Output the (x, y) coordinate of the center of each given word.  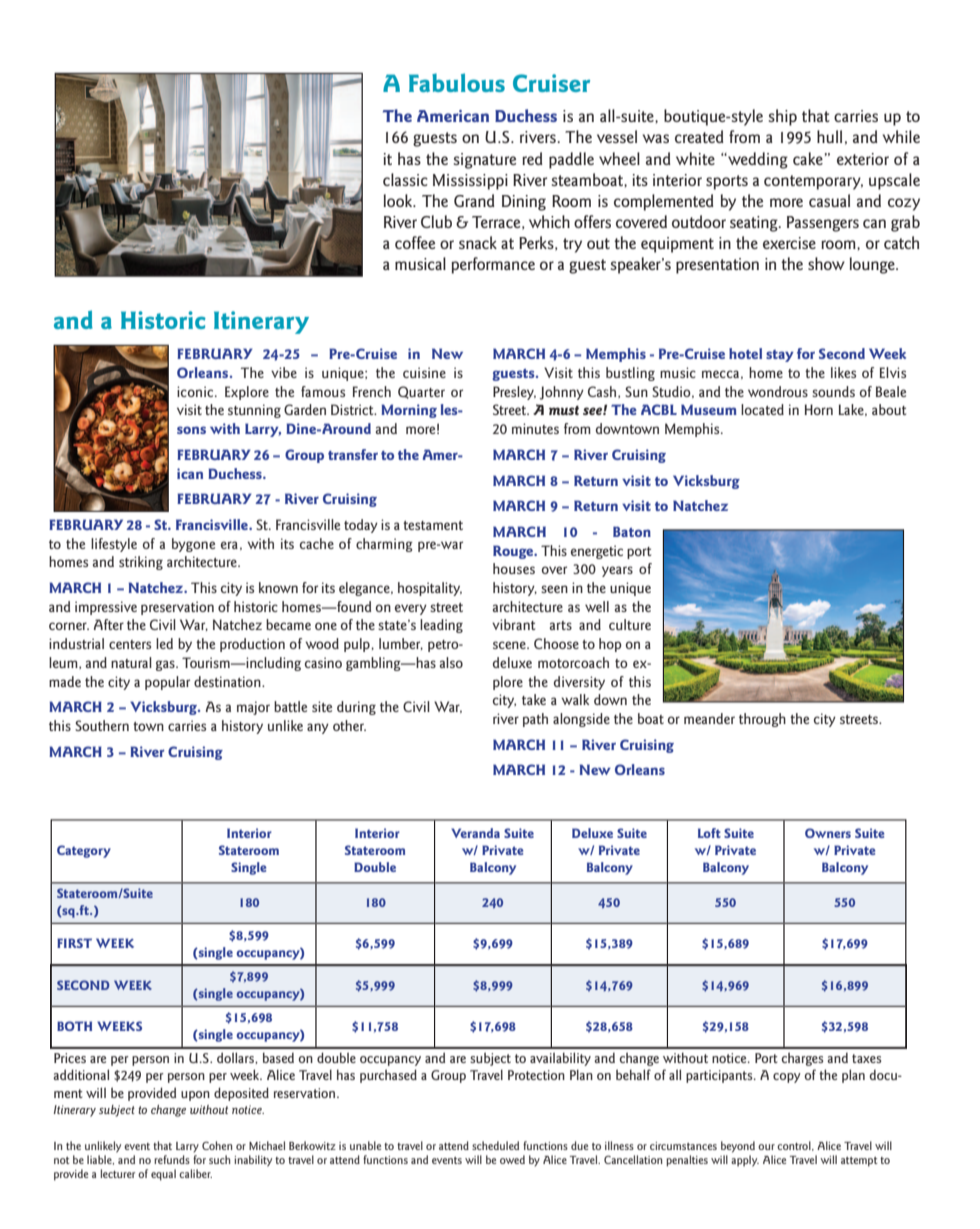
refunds (172, 1159)
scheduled (495, 1145)
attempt (859, 1162)
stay (780, 356)
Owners (828, 833)
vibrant (513, 624)
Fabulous (457, 82)
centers (130, 644)
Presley (514, 393)
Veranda (475, 833)
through (762, 720)
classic (405, 179)
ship (783, 117)
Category (84, 851)
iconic (196, 391)
